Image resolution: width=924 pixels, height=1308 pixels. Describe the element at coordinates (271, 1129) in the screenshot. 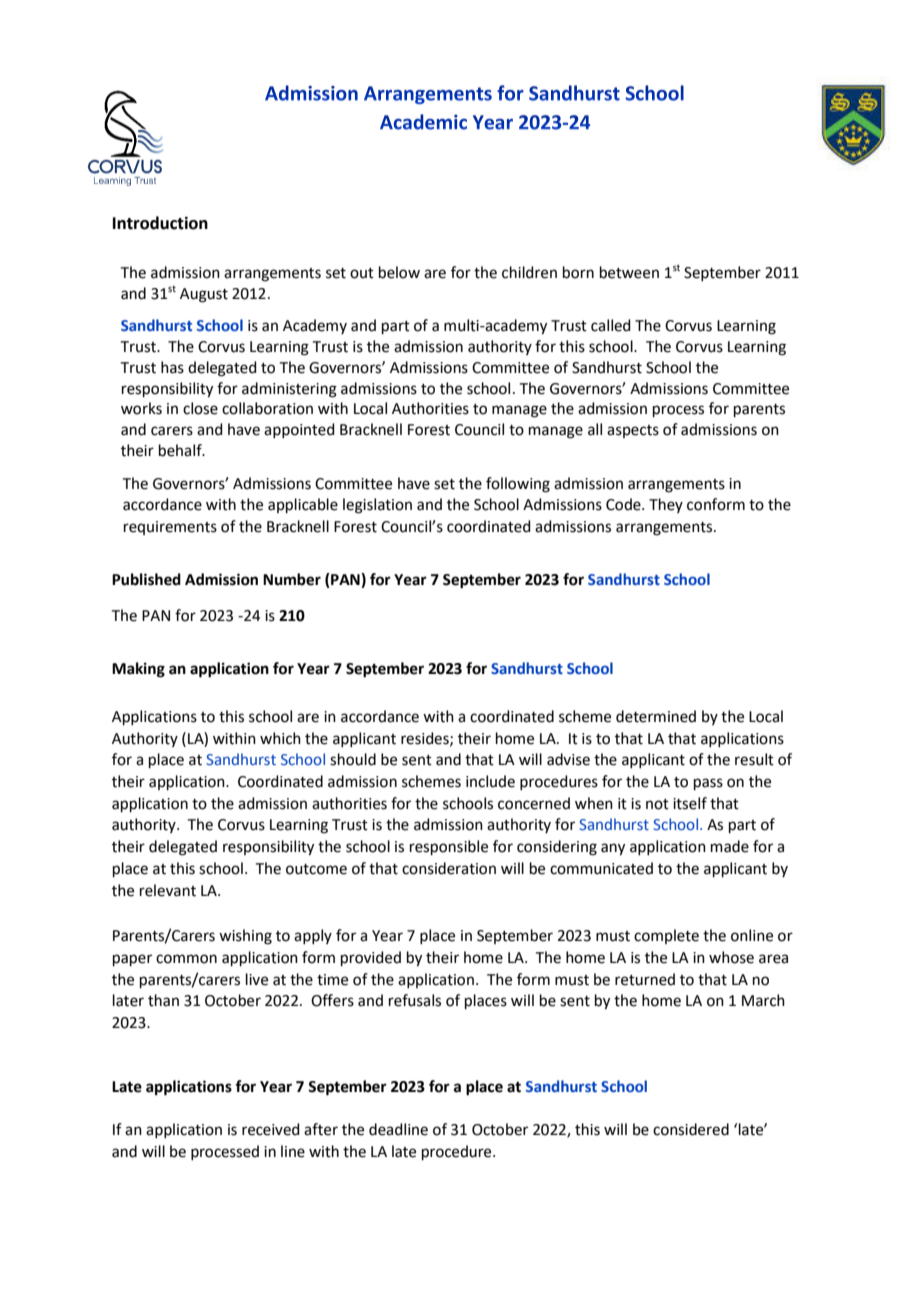

I see `received` at that location.
